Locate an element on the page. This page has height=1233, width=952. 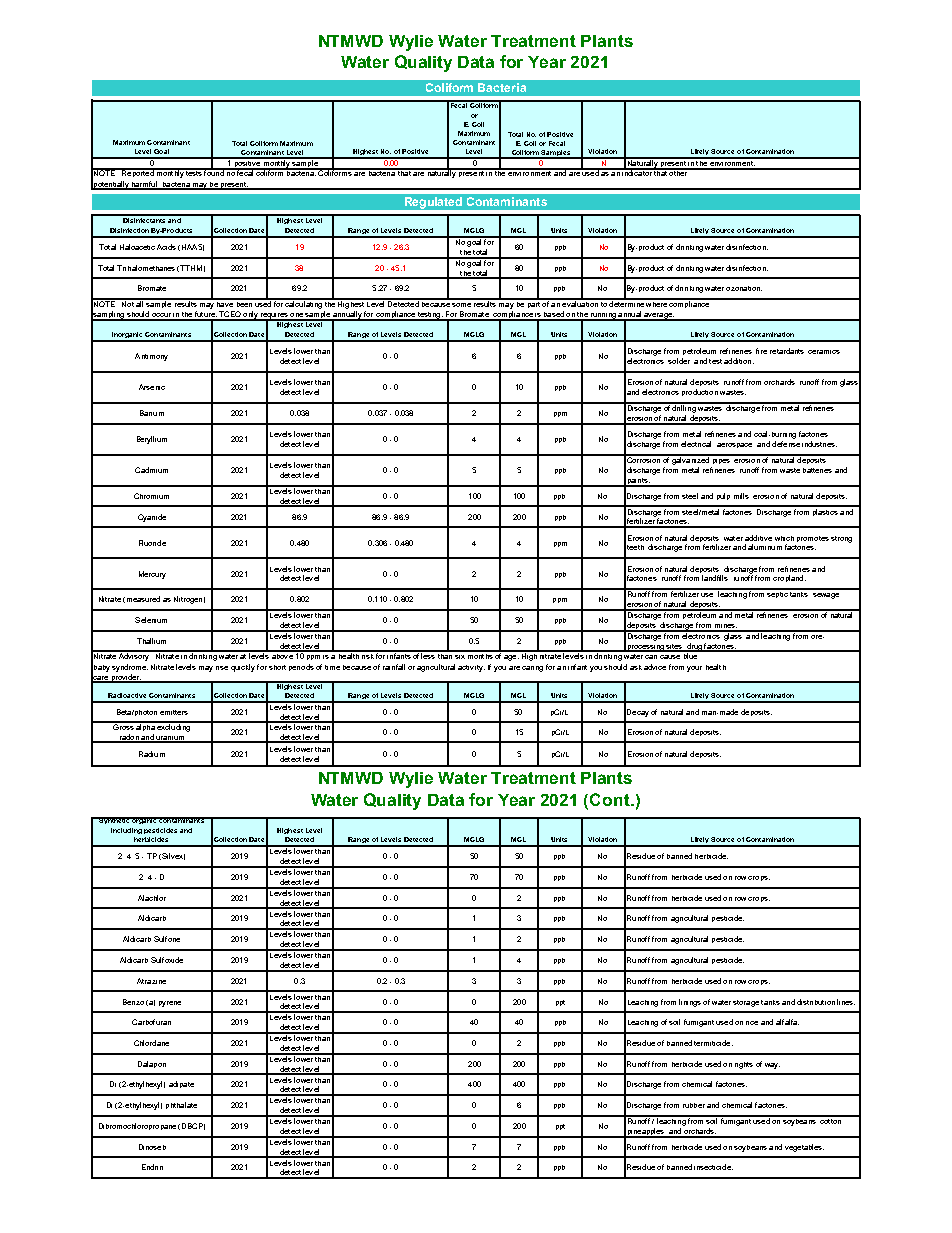
linings is located at coordinates (690, 1003).
